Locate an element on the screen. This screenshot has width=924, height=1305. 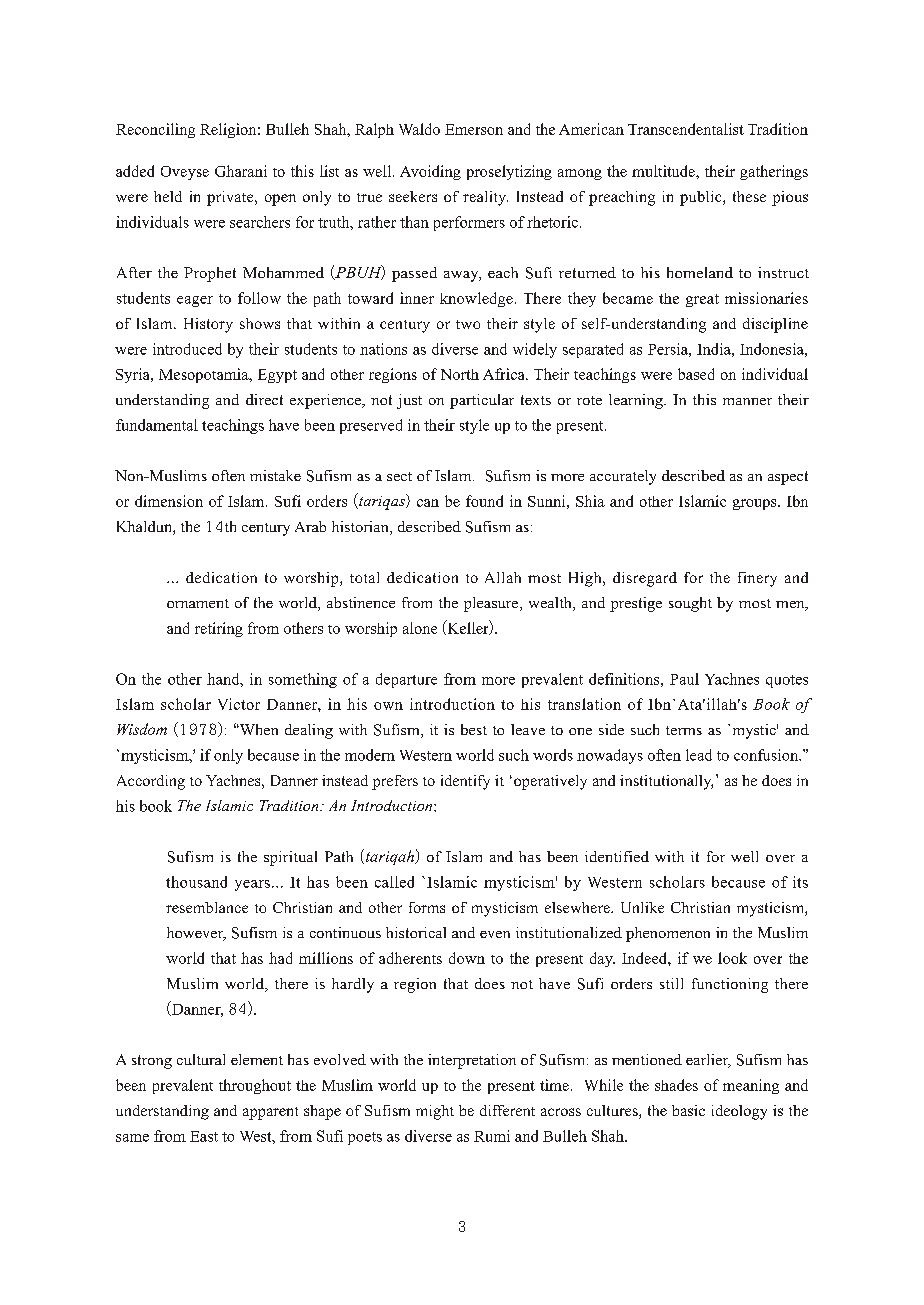
Avoiding is located at coordinates (430, 172).
